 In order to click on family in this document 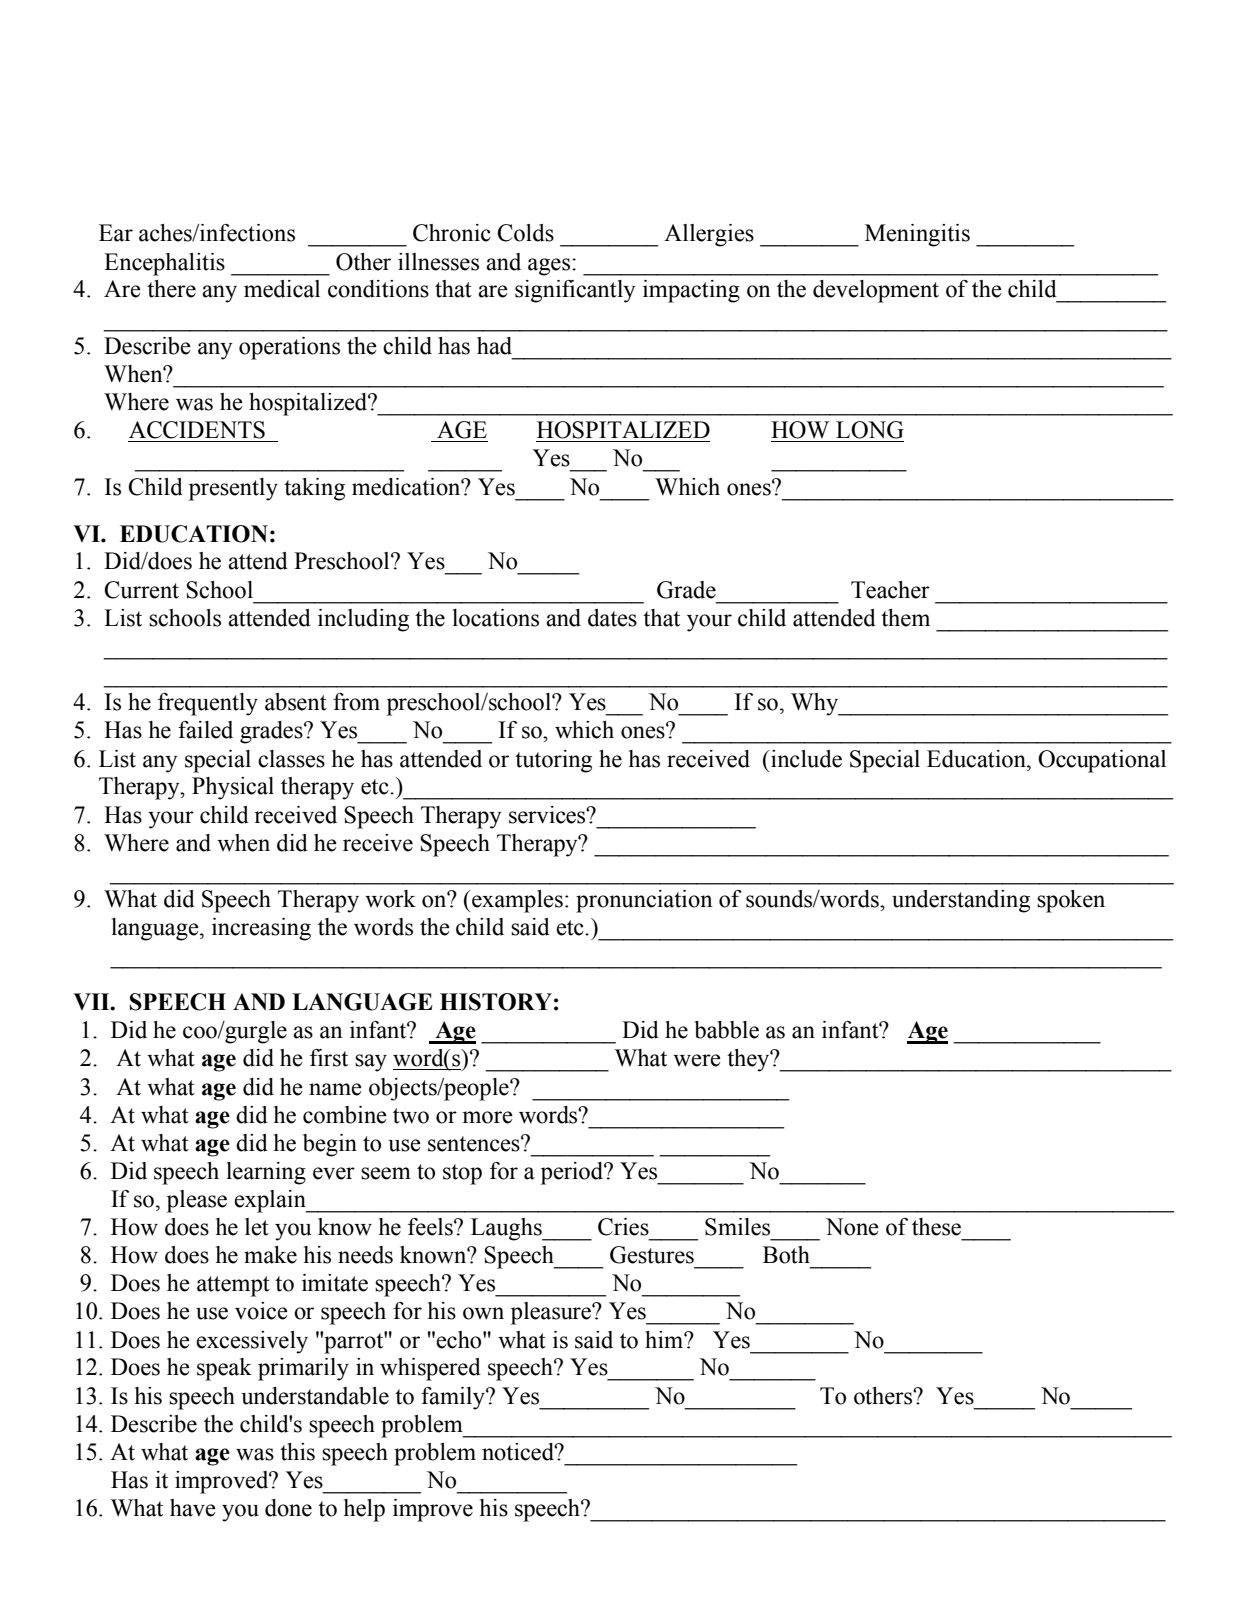, I will do `click(454, 1398)`.
